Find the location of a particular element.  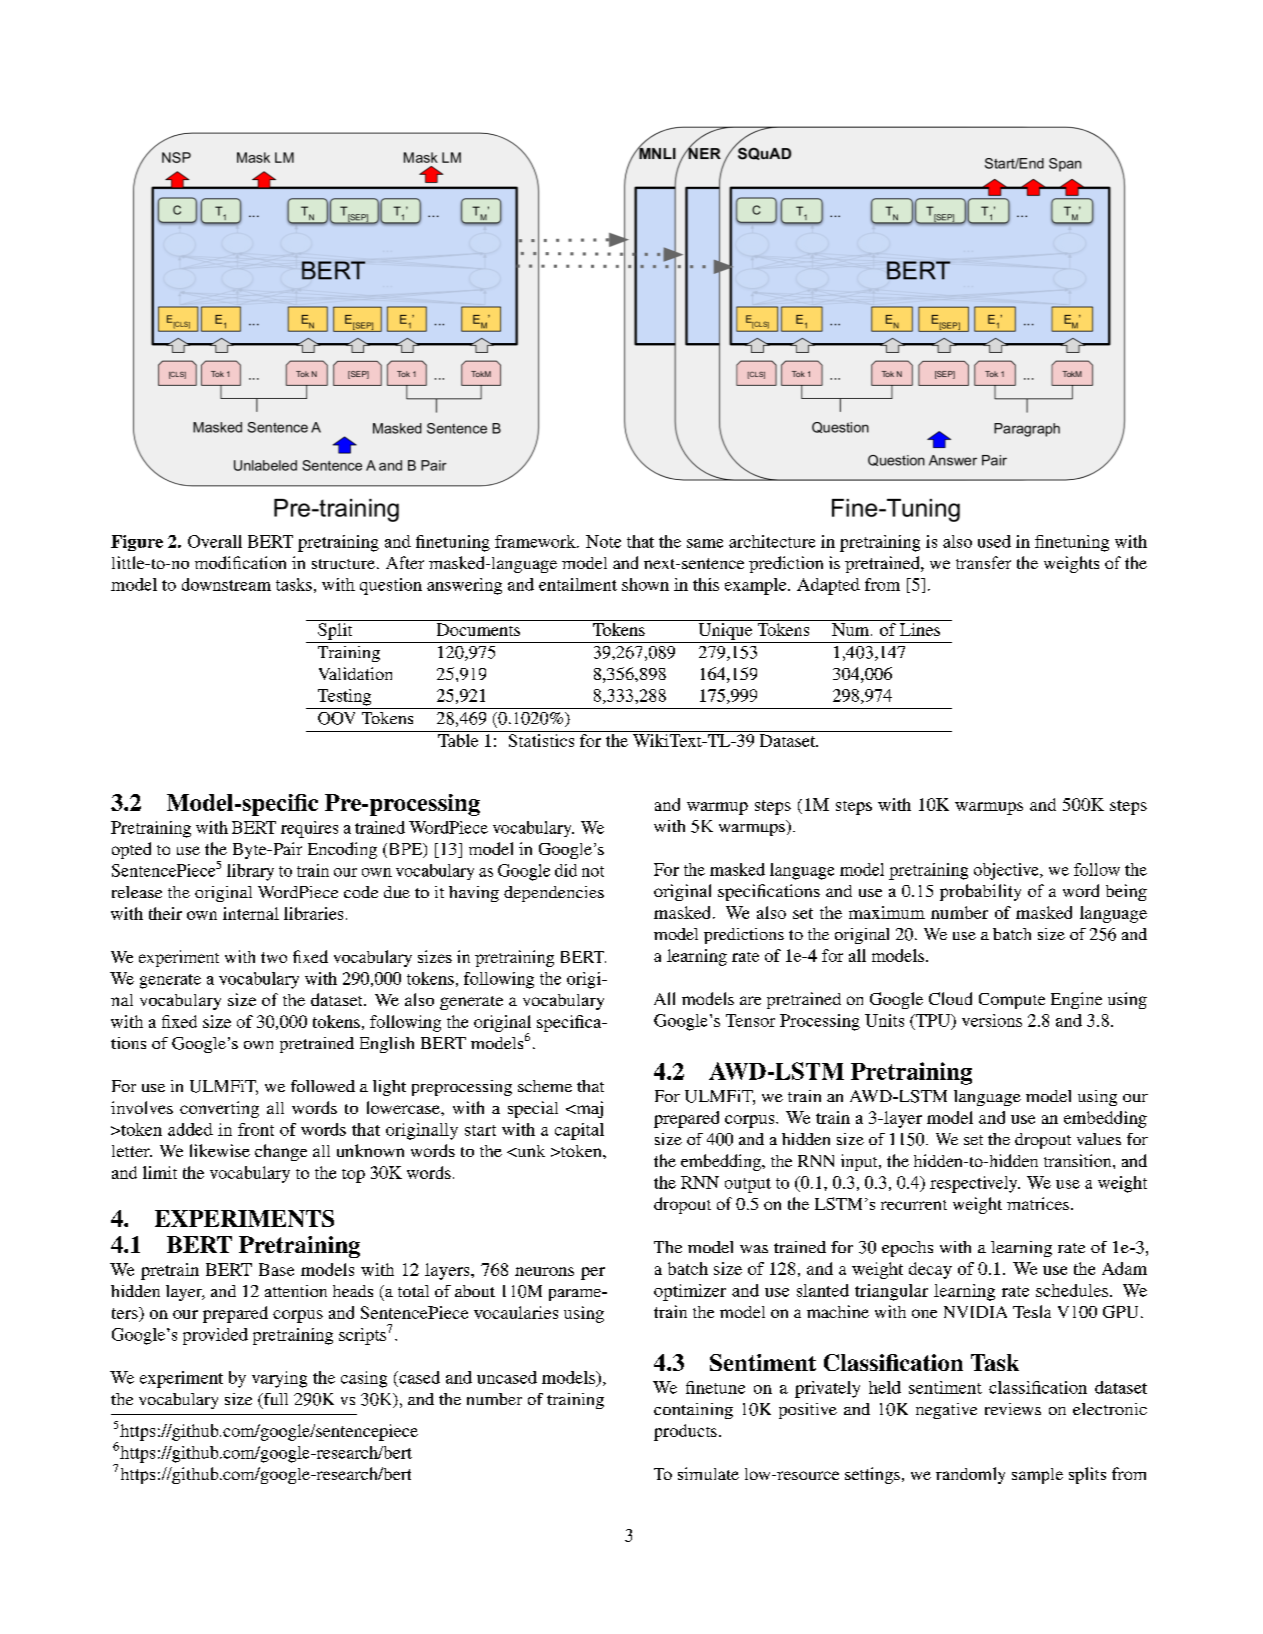

dependencies is located at coordinates (554, 894).
